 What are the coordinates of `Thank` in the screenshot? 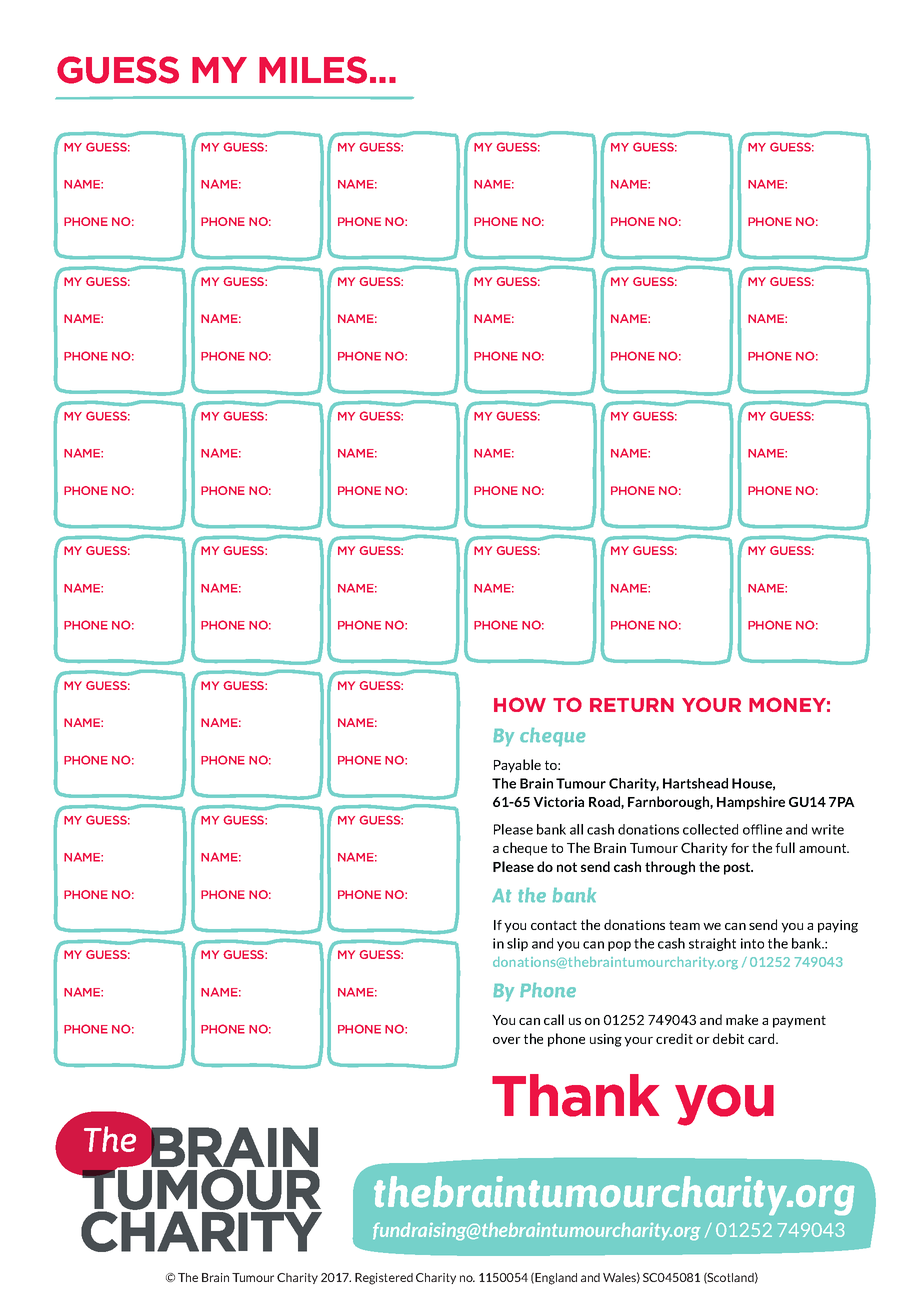 It's located at (575, 1095).
